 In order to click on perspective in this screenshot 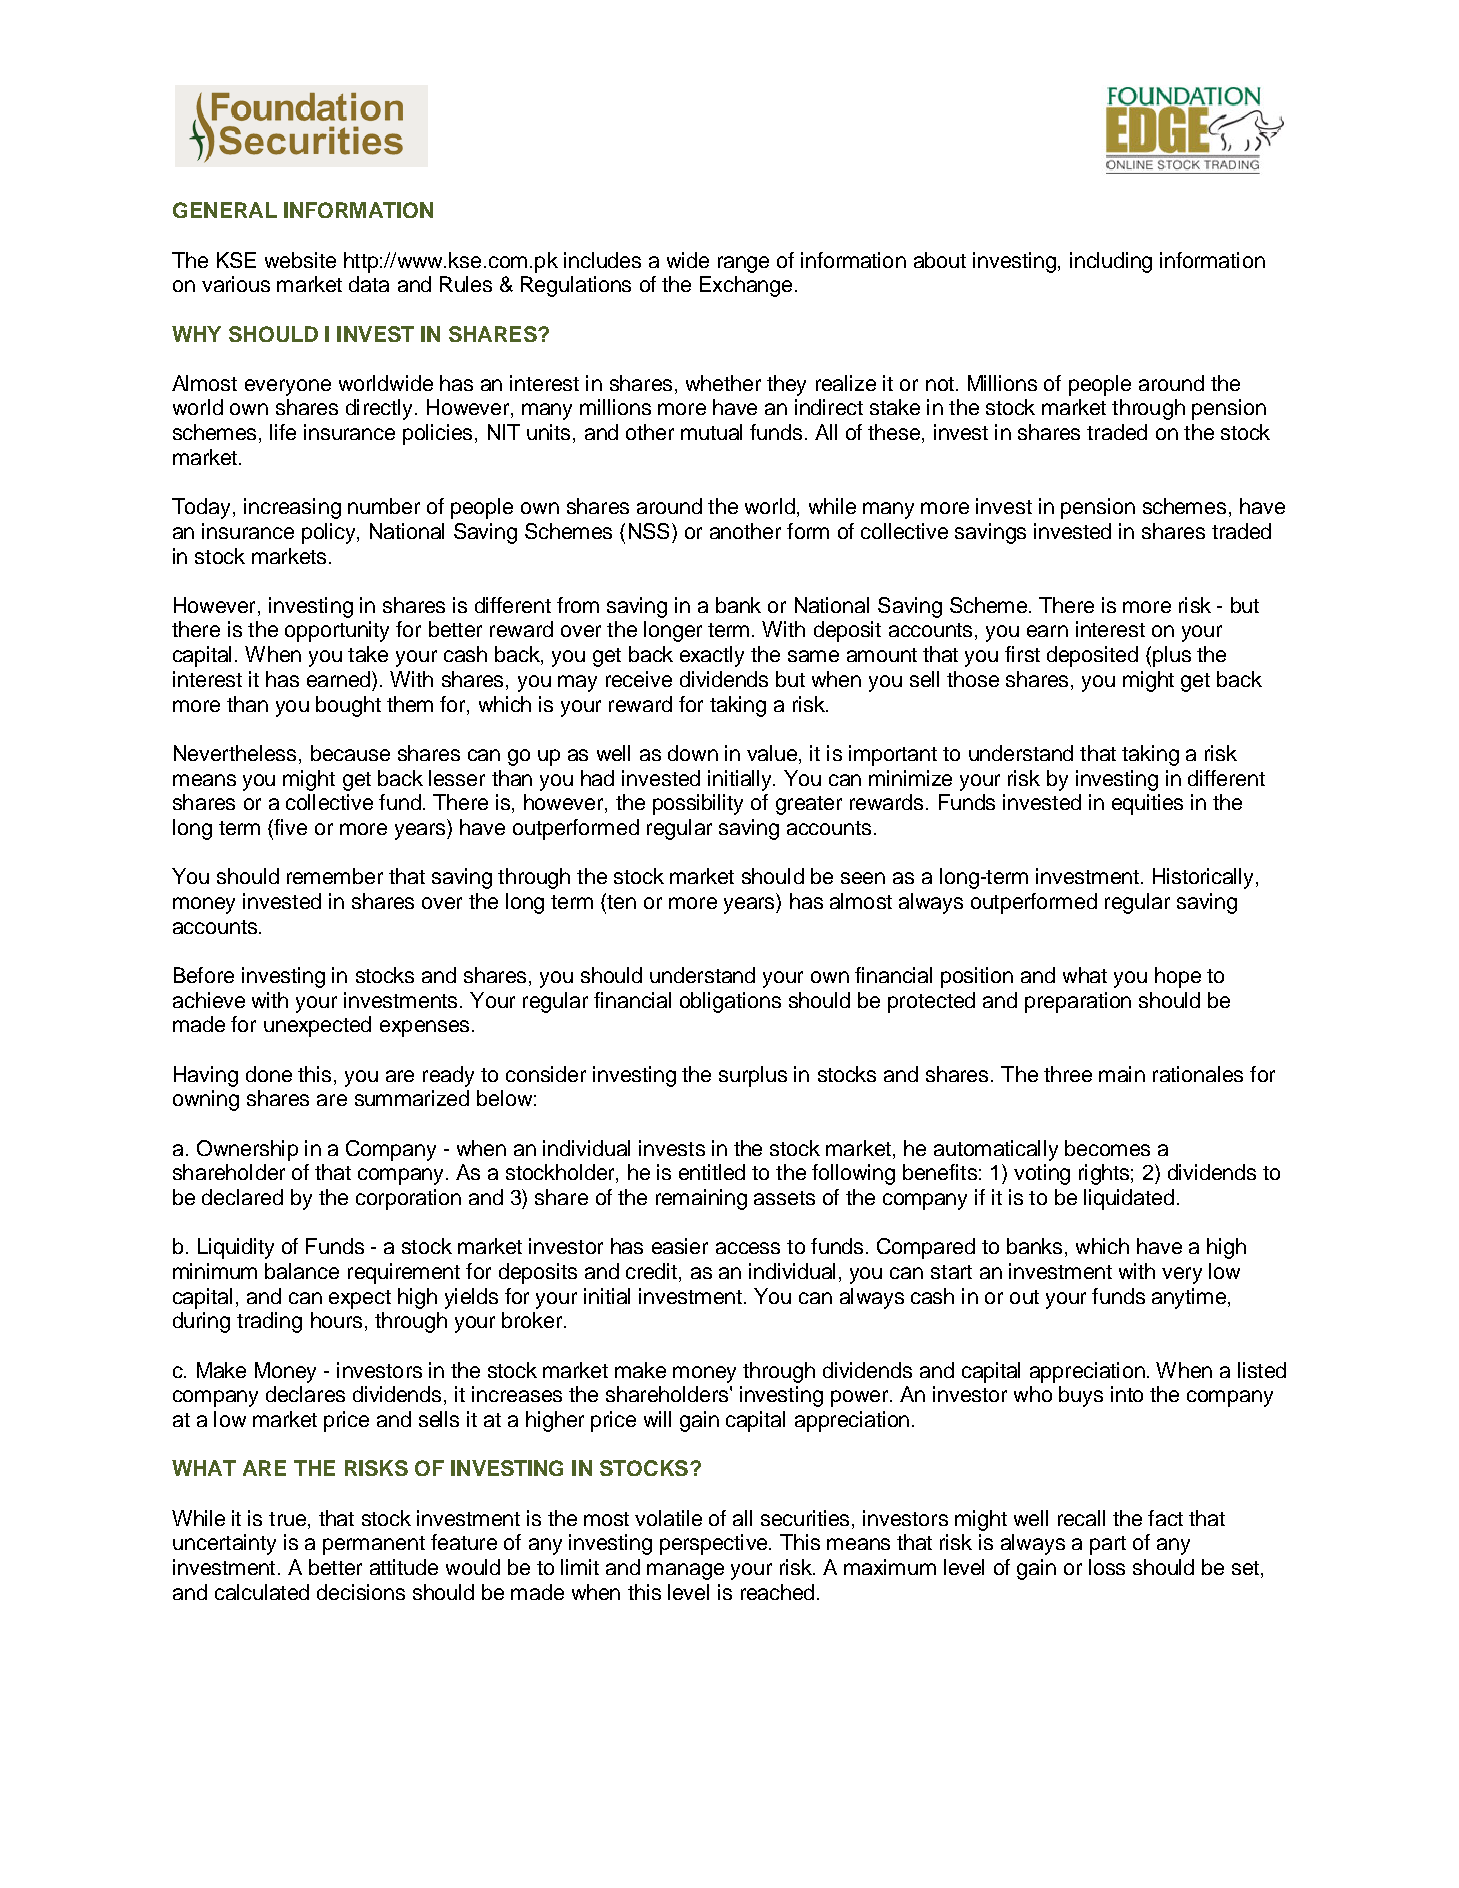, I will do `click(715, 1544)`.
